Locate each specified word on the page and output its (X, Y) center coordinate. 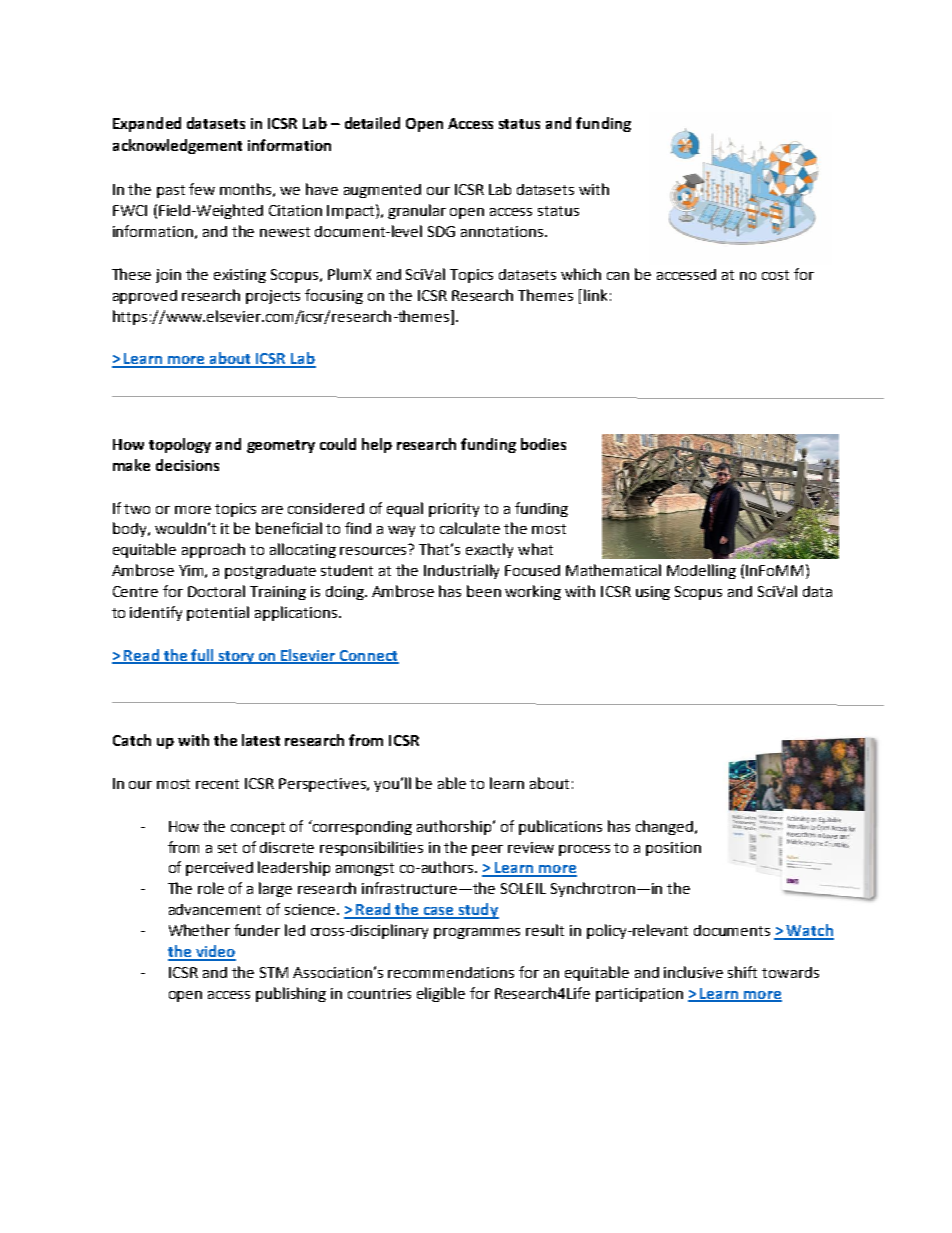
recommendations (451, 972)
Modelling (701, 571)
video (214, 952)
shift (742, 972)
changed (664, 827)
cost (775, 275)
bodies (543, 444)
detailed (372, 123)
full (203, 656)
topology (180, 445)
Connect (368, 656)
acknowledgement (177, 146)
